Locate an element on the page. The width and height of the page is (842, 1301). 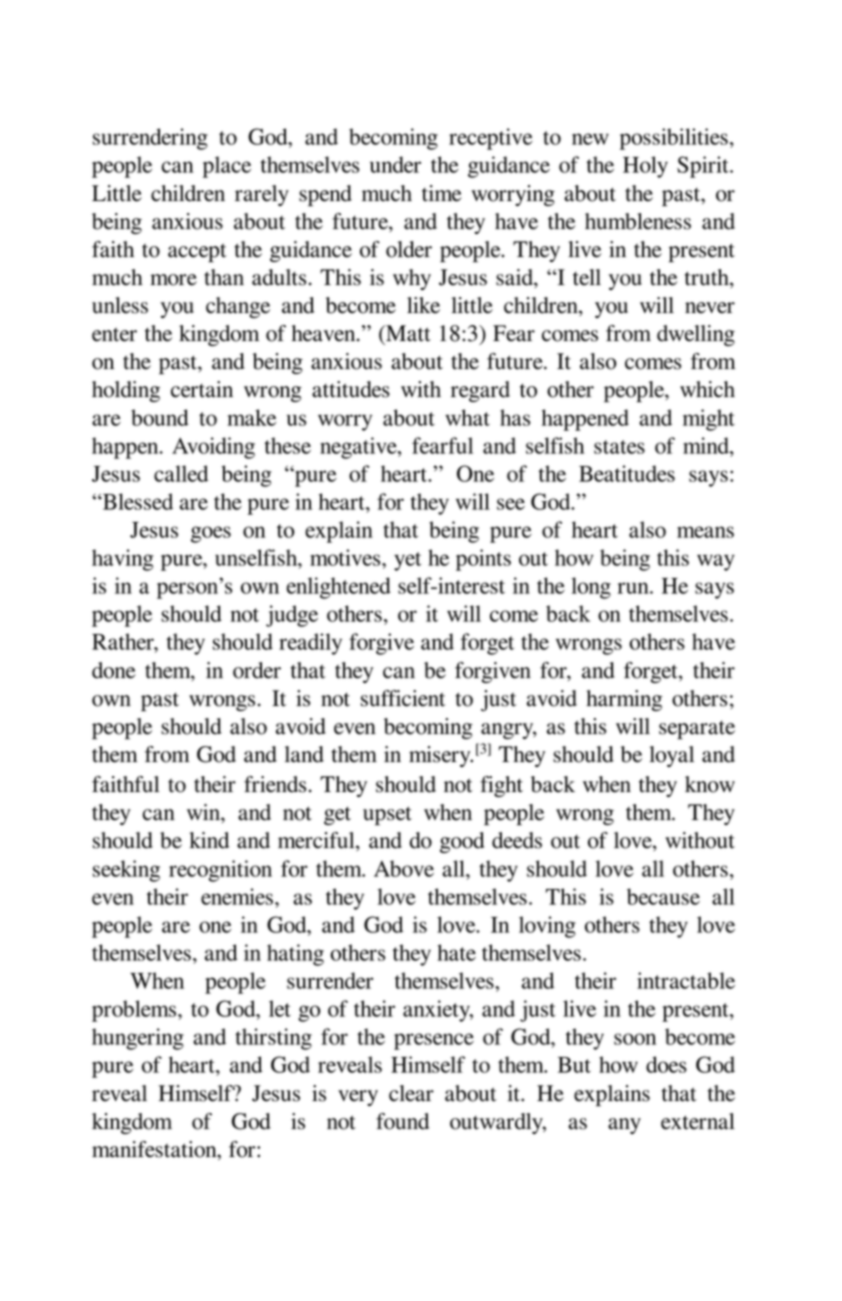
order is located at coordinates (257, 670).
